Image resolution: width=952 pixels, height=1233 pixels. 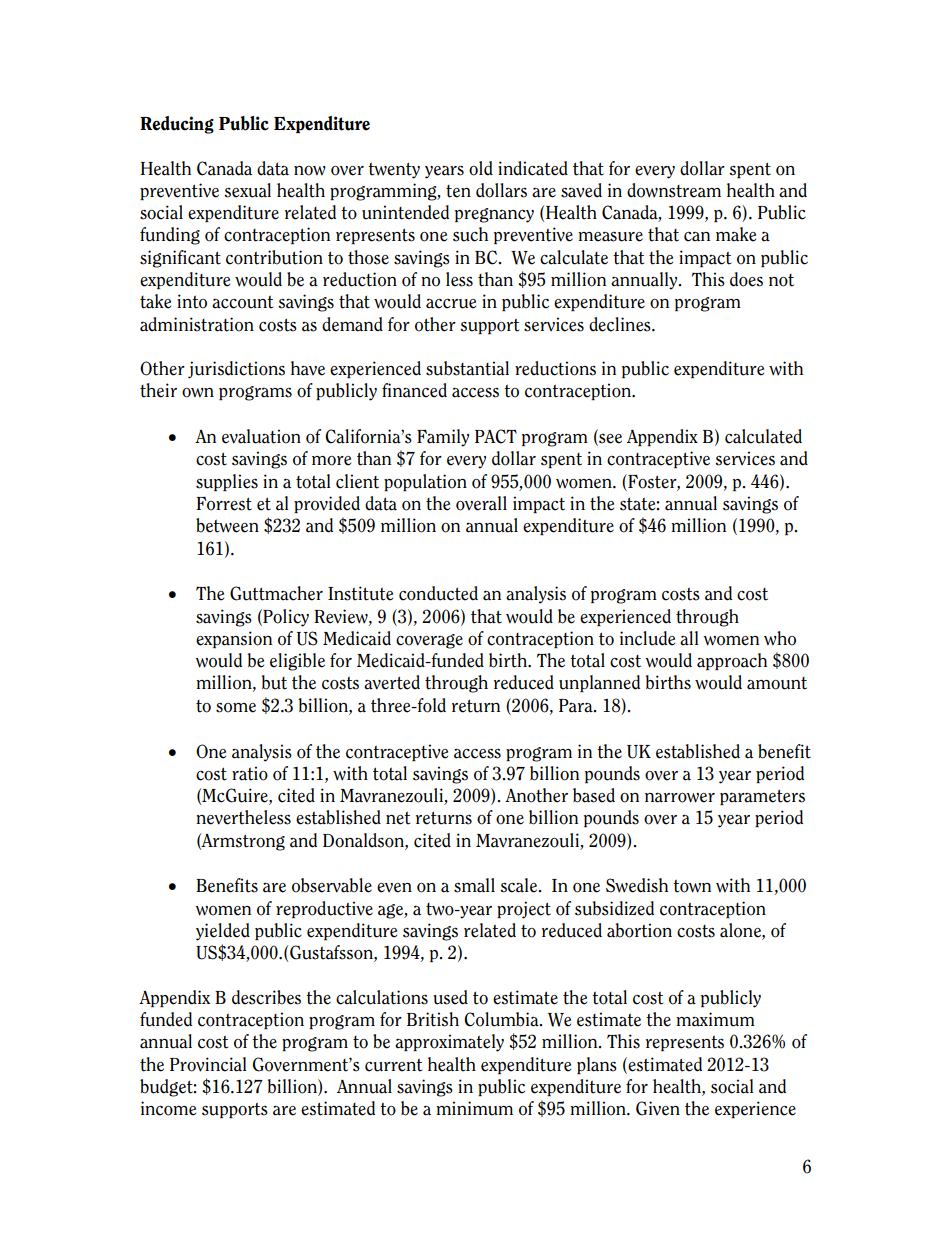 I want to click on jurisdictions, so click(x=236, y=370).
